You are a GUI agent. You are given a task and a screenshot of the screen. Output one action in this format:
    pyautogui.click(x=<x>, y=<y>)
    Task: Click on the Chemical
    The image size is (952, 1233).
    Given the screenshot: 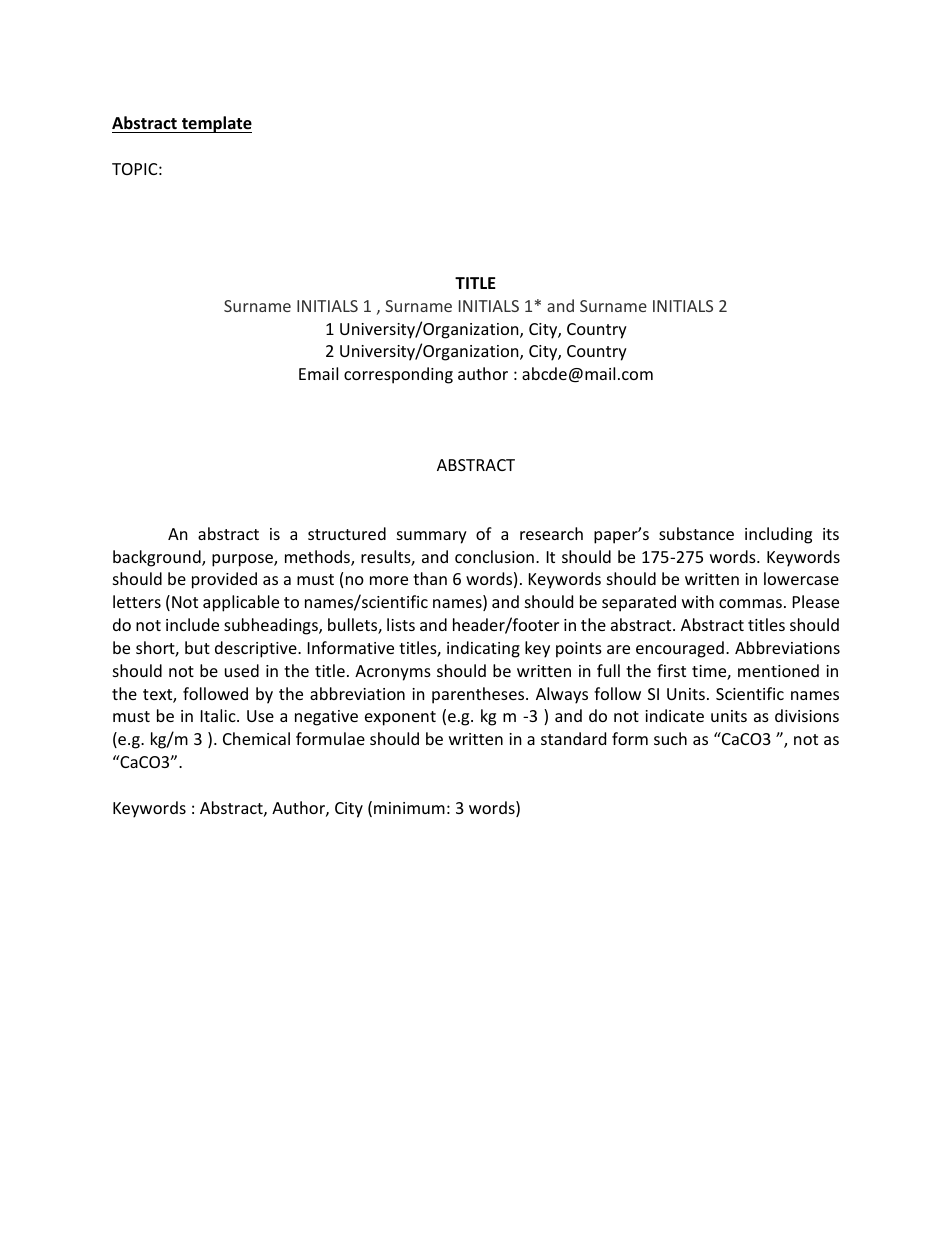 What is the action you would take?
    pyautogui.click(x=256, y=738)
